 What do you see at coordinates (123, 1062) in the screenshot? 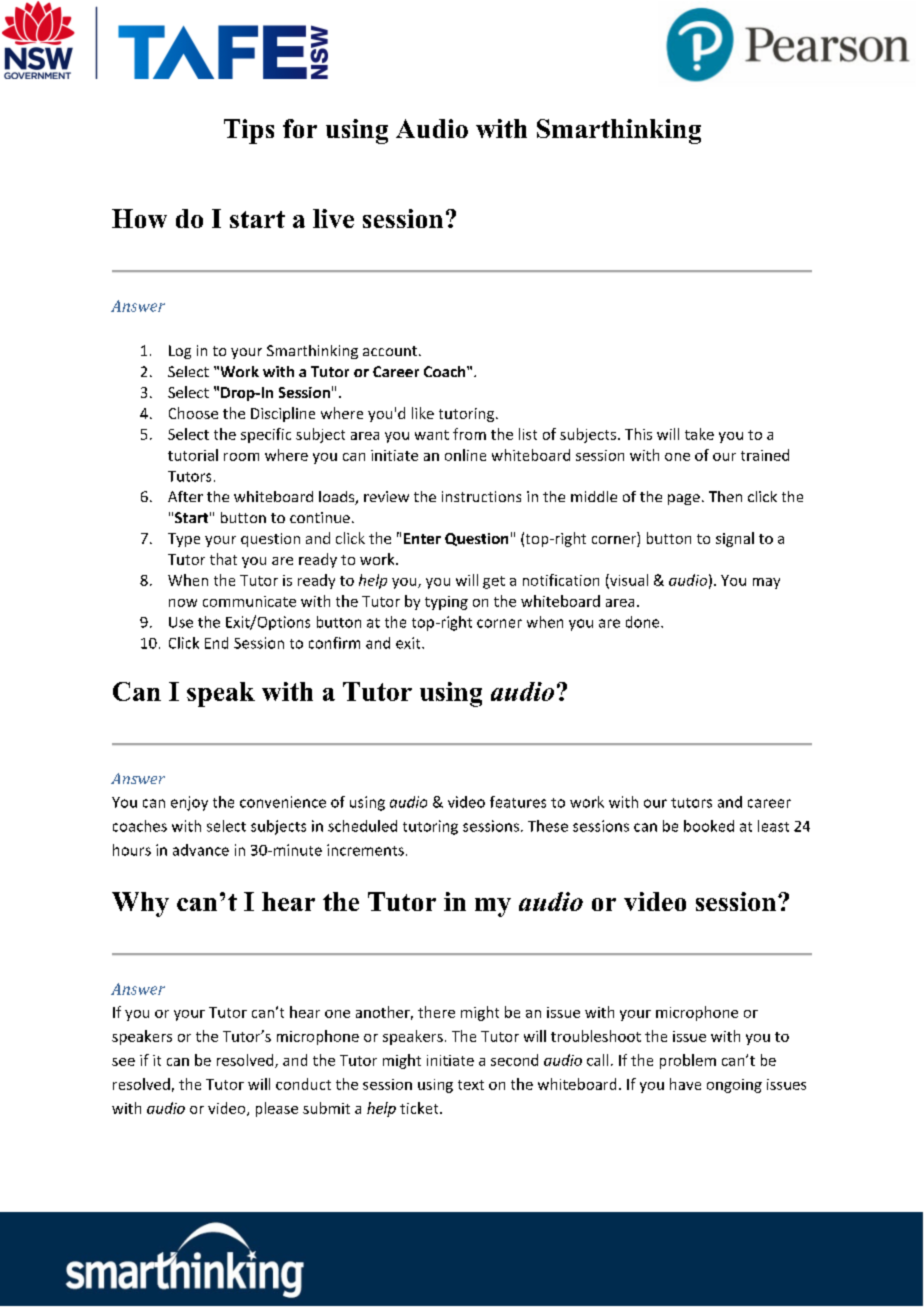
I see `see` at bounding box center [123, 1062].
